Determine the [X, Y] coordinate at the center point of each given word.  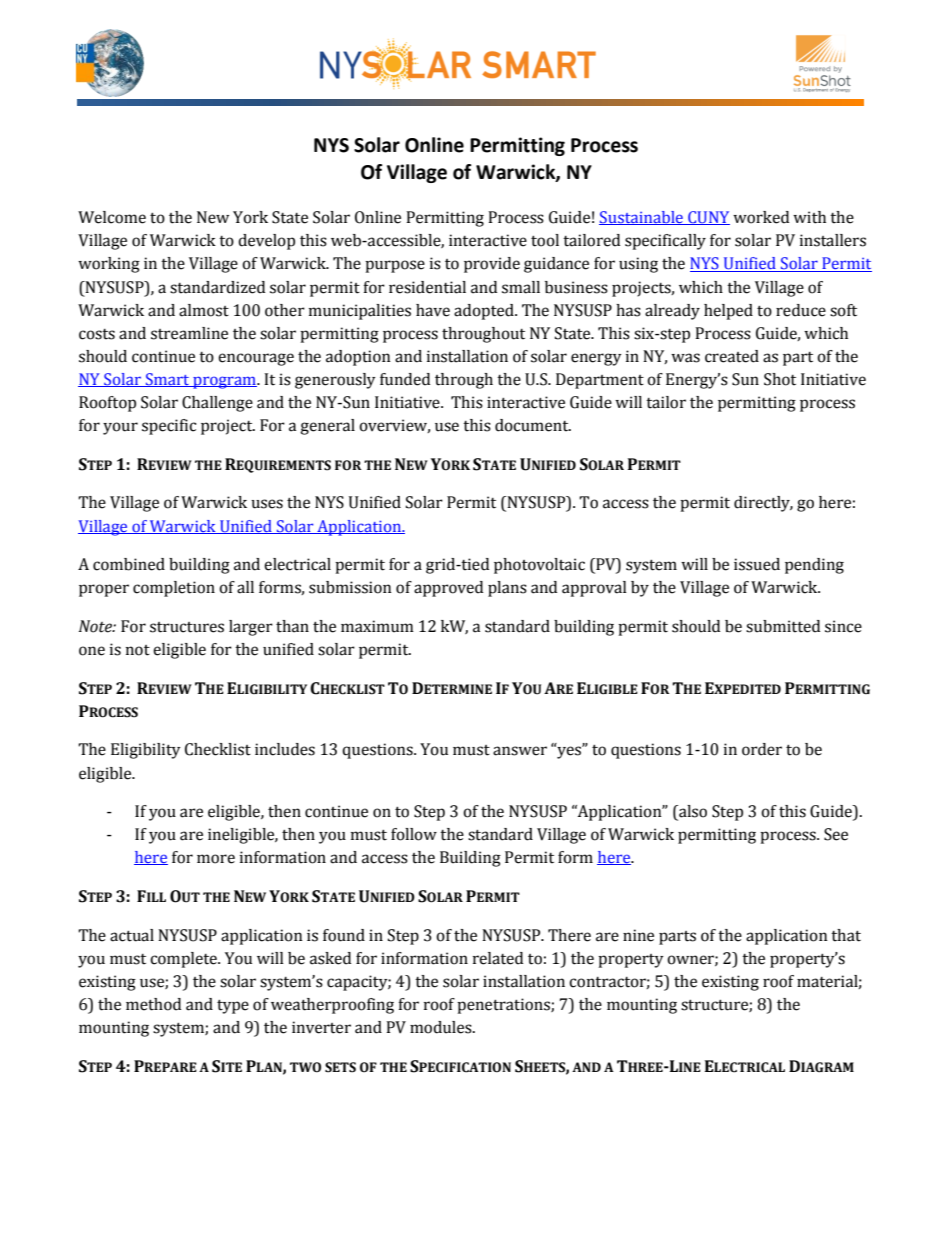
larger [251, 628]
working [109, 265]
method [153, 1004]
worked [761, 217]
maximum [377, 626]
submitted [783, 626]
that [846, 935]
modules [442, 1027]
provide [492, 265]
